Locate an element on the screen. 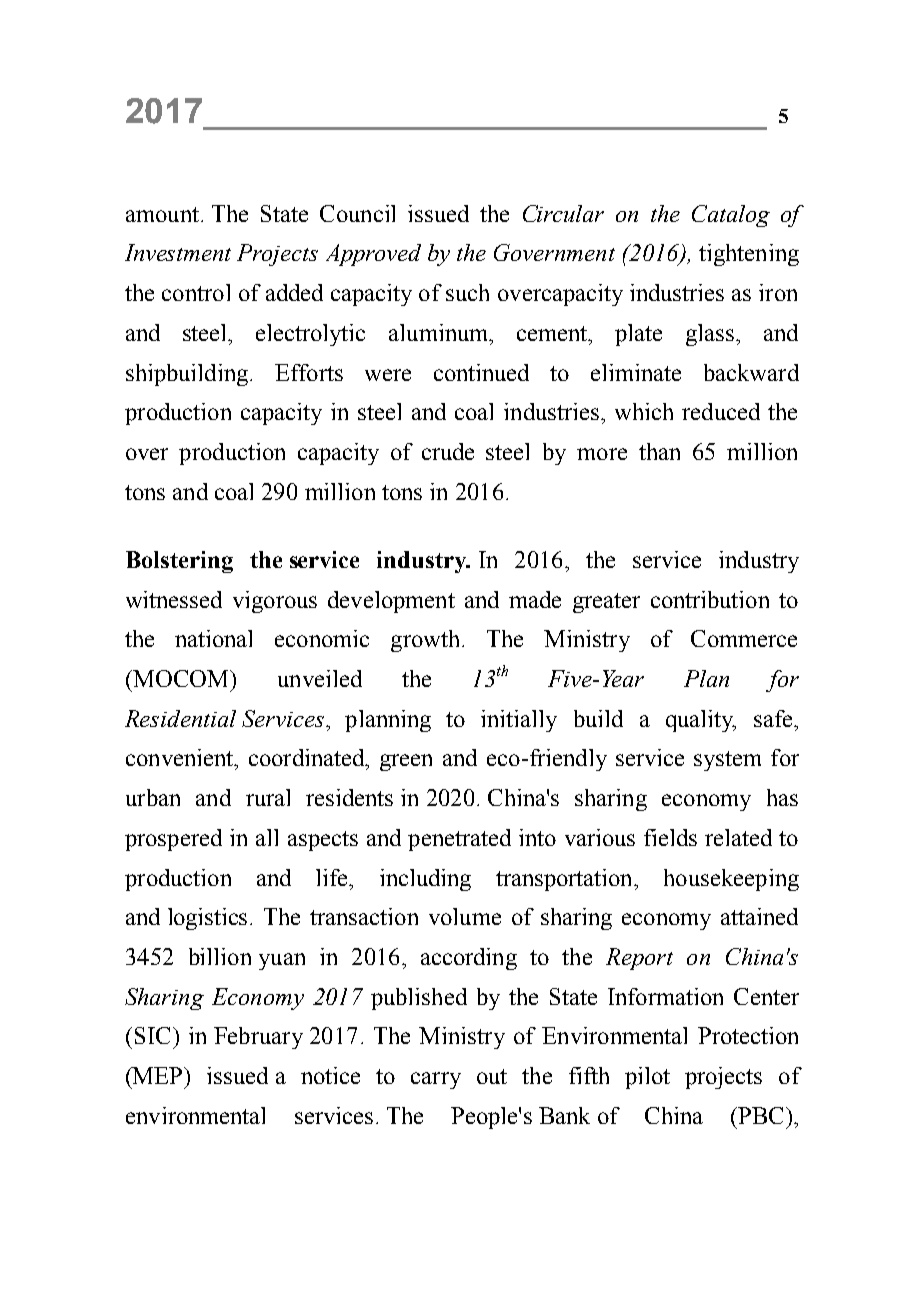 The image size is (924, 1300). MEP is located at coordinates (158, 1075).
